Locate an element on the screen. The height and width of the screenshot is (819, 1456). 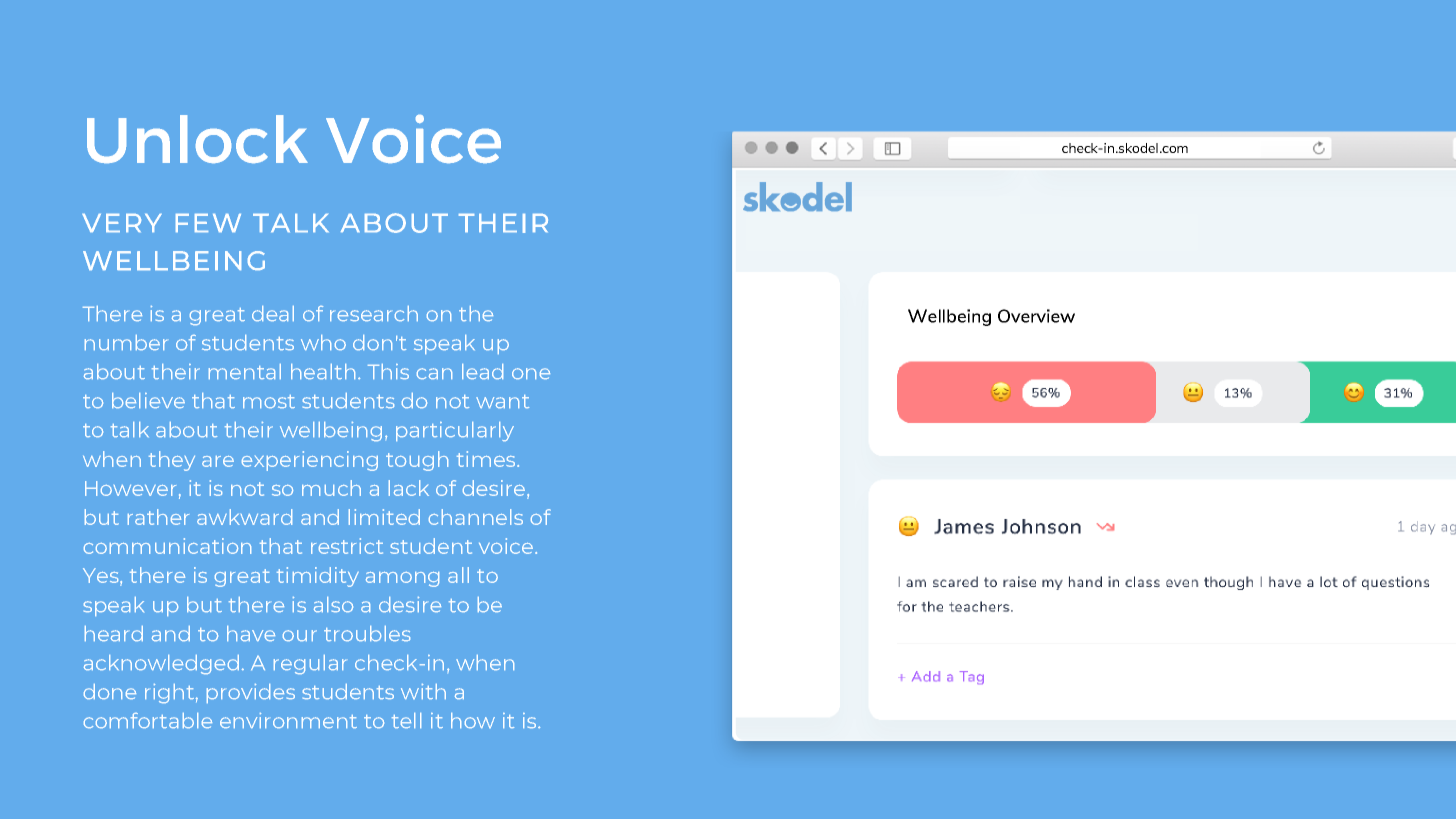
tell is located at coordinates (406, 720).
